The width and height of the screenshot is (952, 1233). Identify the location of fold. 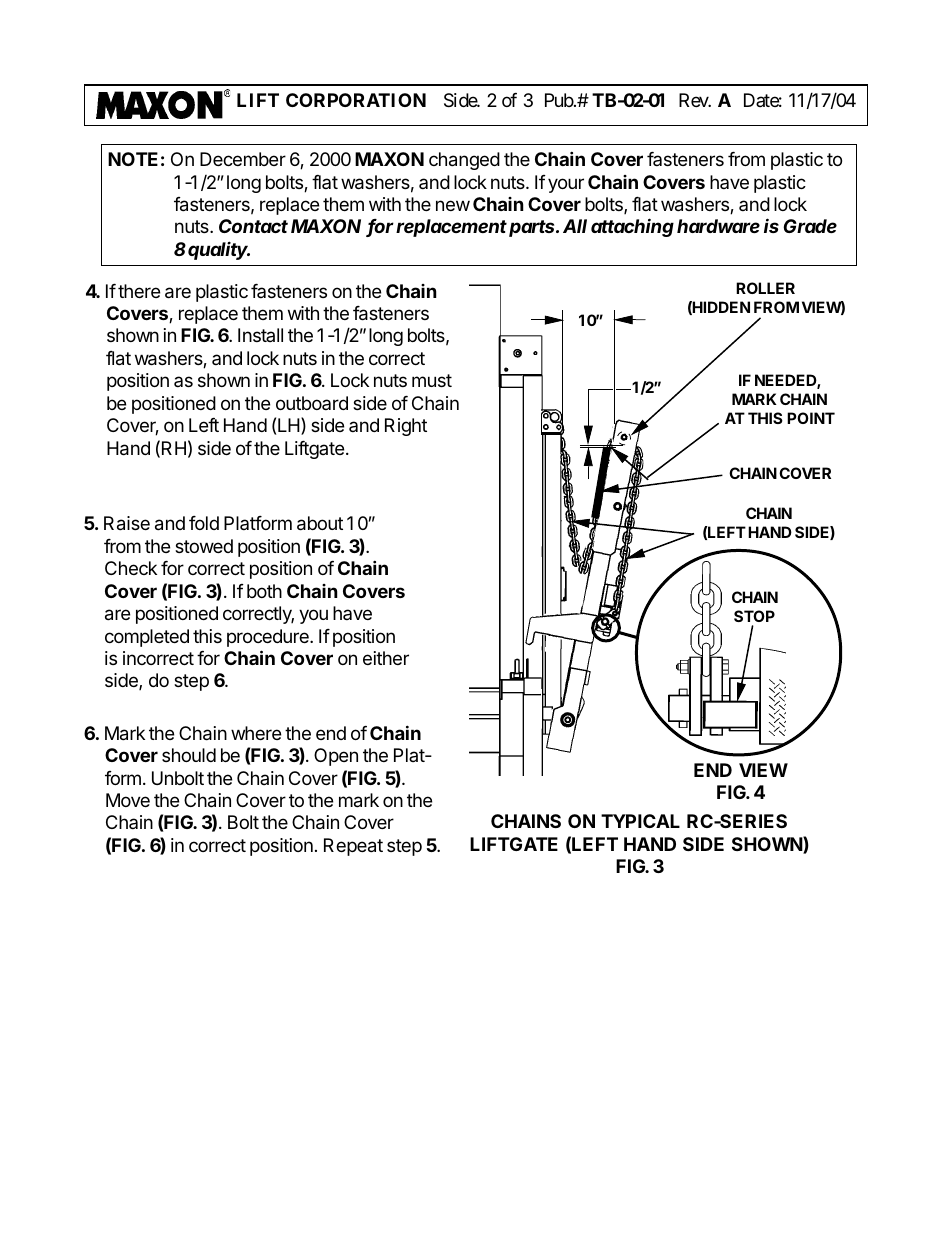
(204, 523).
